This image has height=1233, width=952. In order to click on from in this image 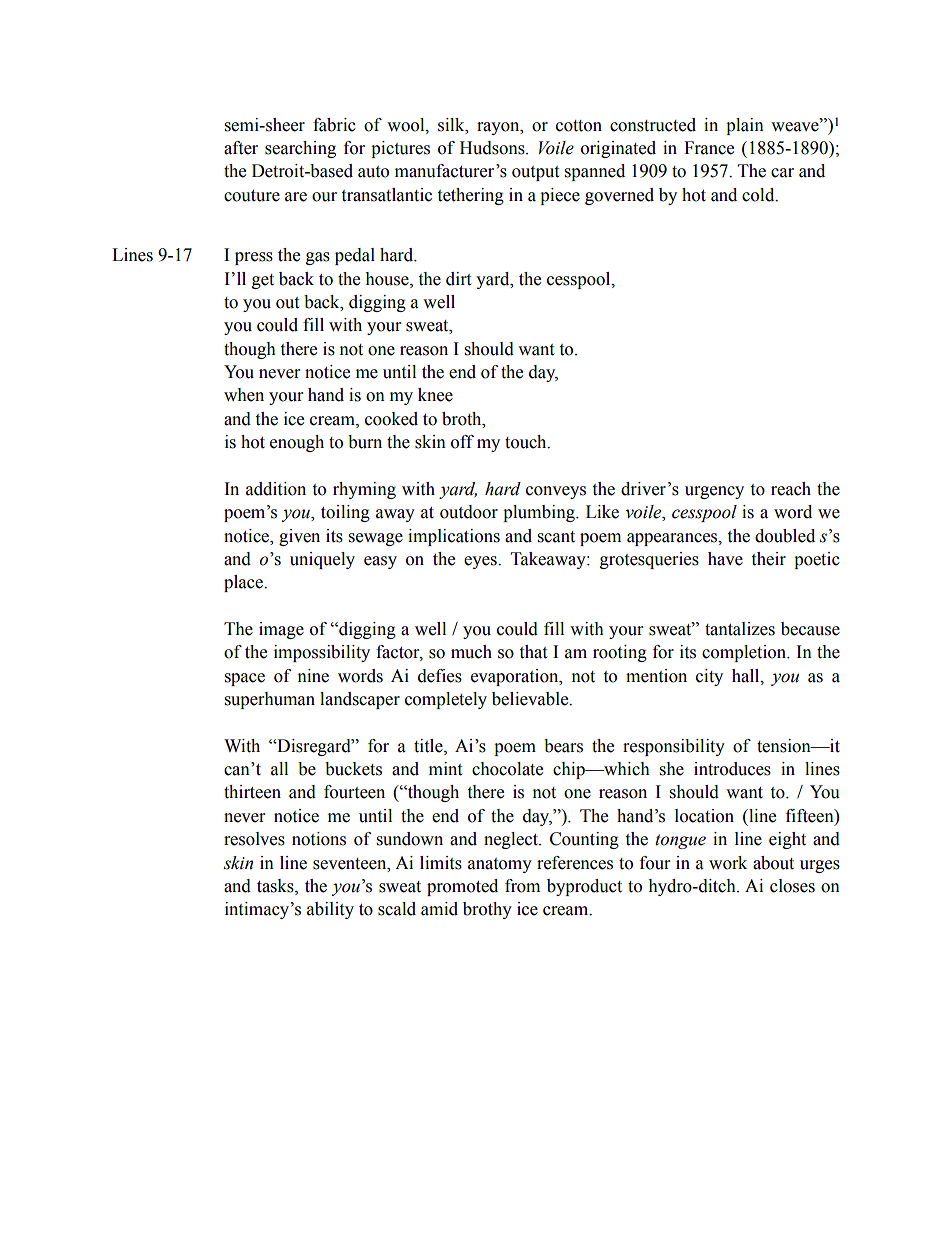, I will do `click(522, 886)`.
